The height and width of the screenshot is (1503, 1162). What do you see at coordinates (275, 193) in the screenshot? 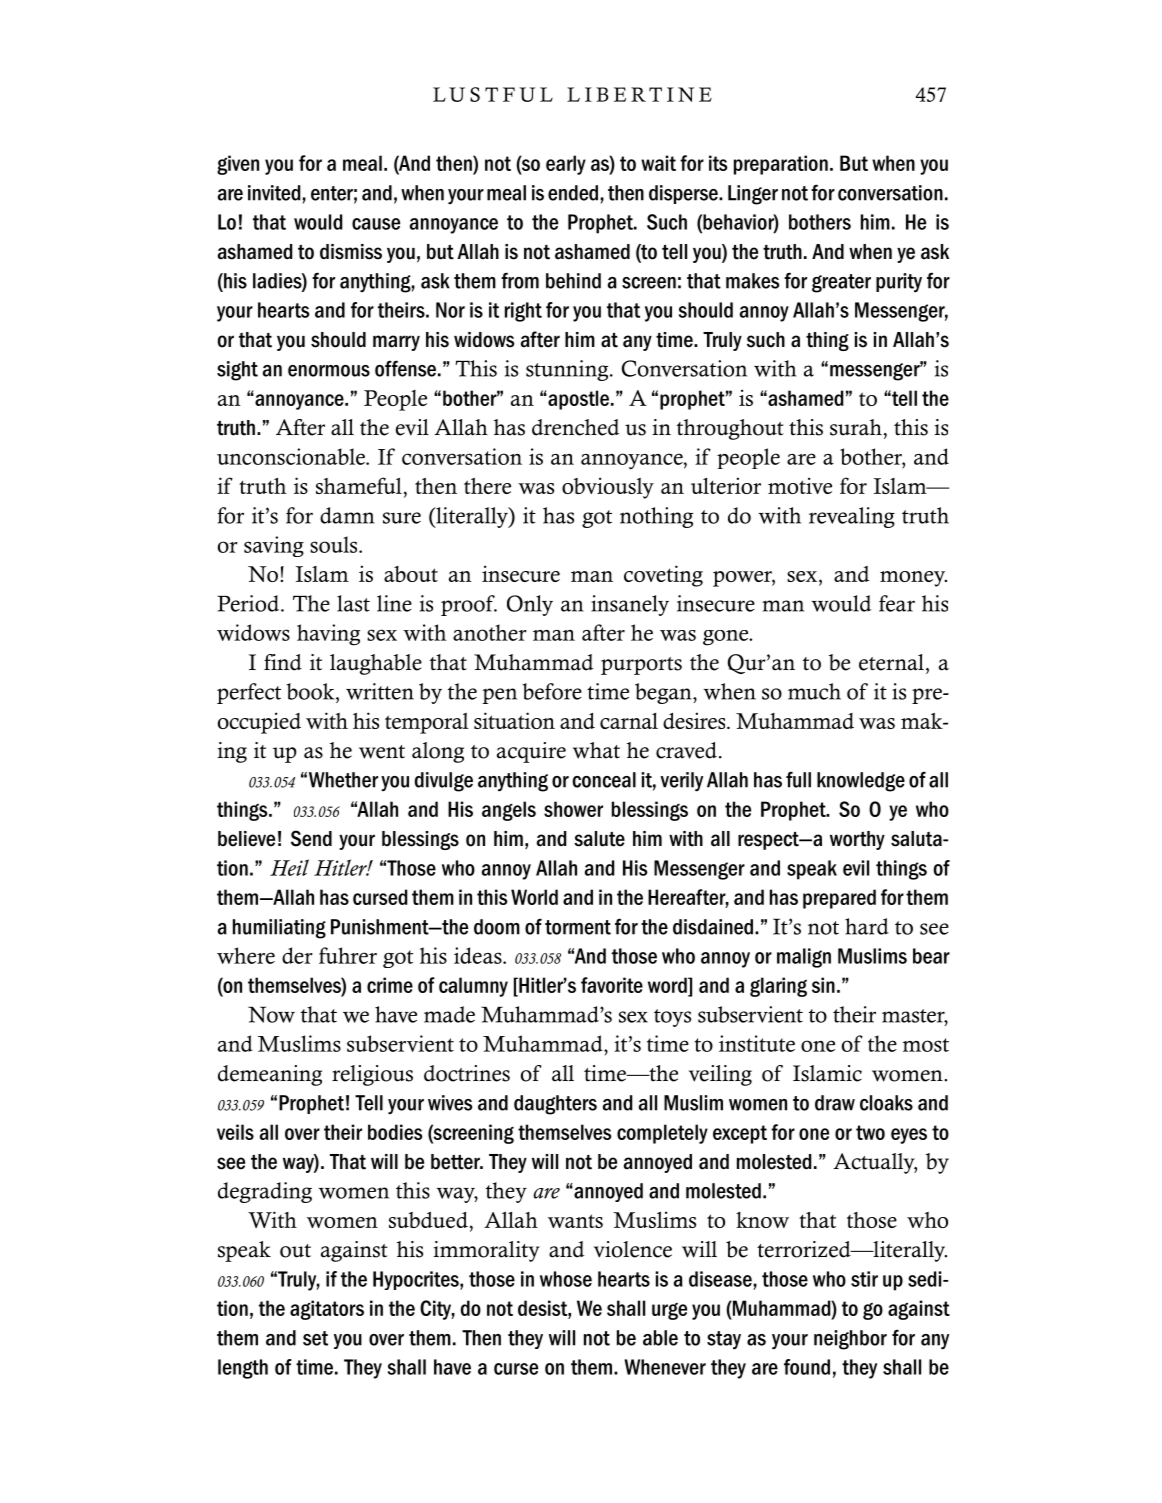
I see `invited` at bounding box center [275, 193].
